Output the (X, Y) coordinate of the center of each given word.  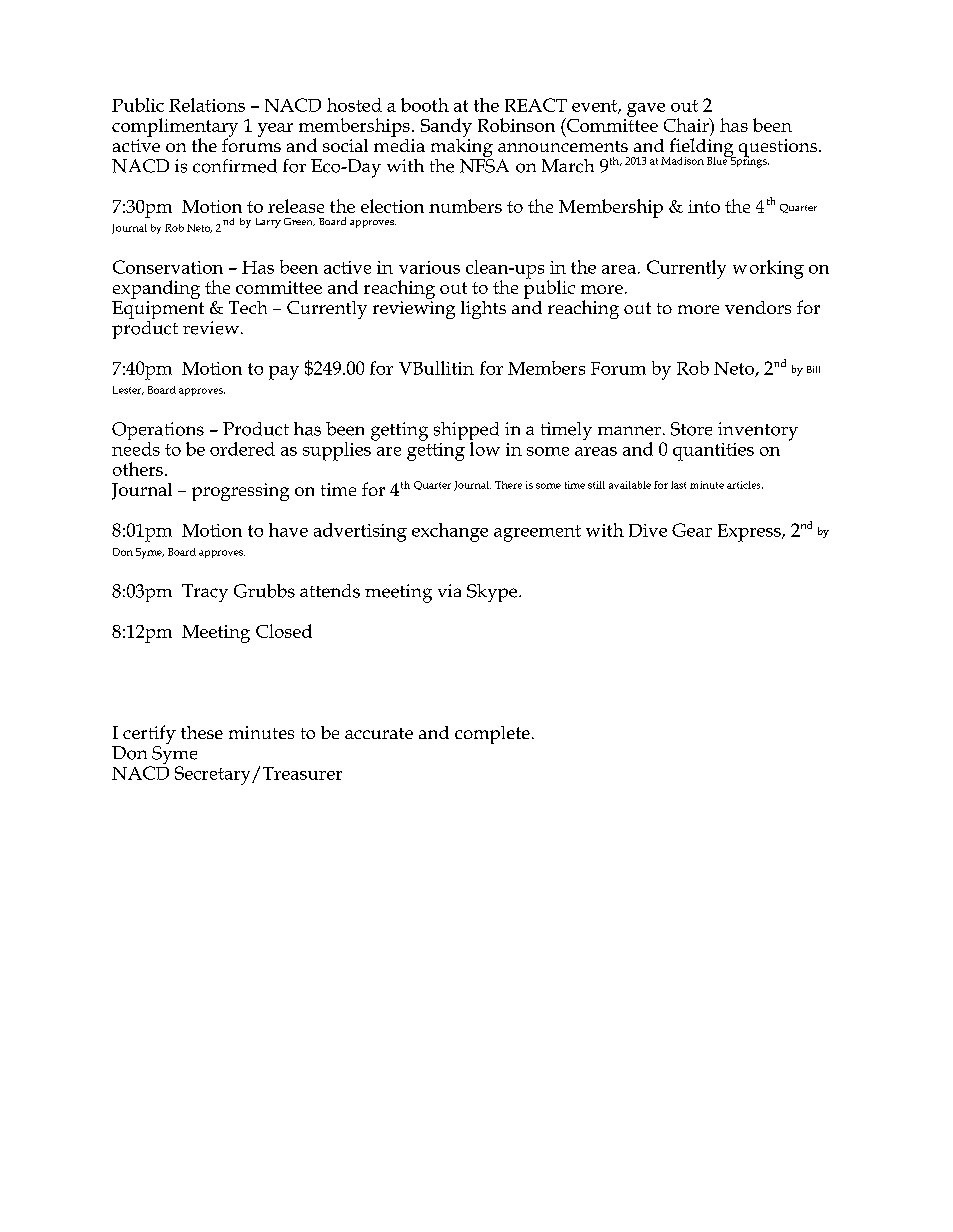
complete (492, 735)
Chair (687, 125)
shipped (466, 432)
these (202, 732)
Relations (207, 105)
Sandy (446, 127)
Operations (158, 432)
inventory (758, 431)
